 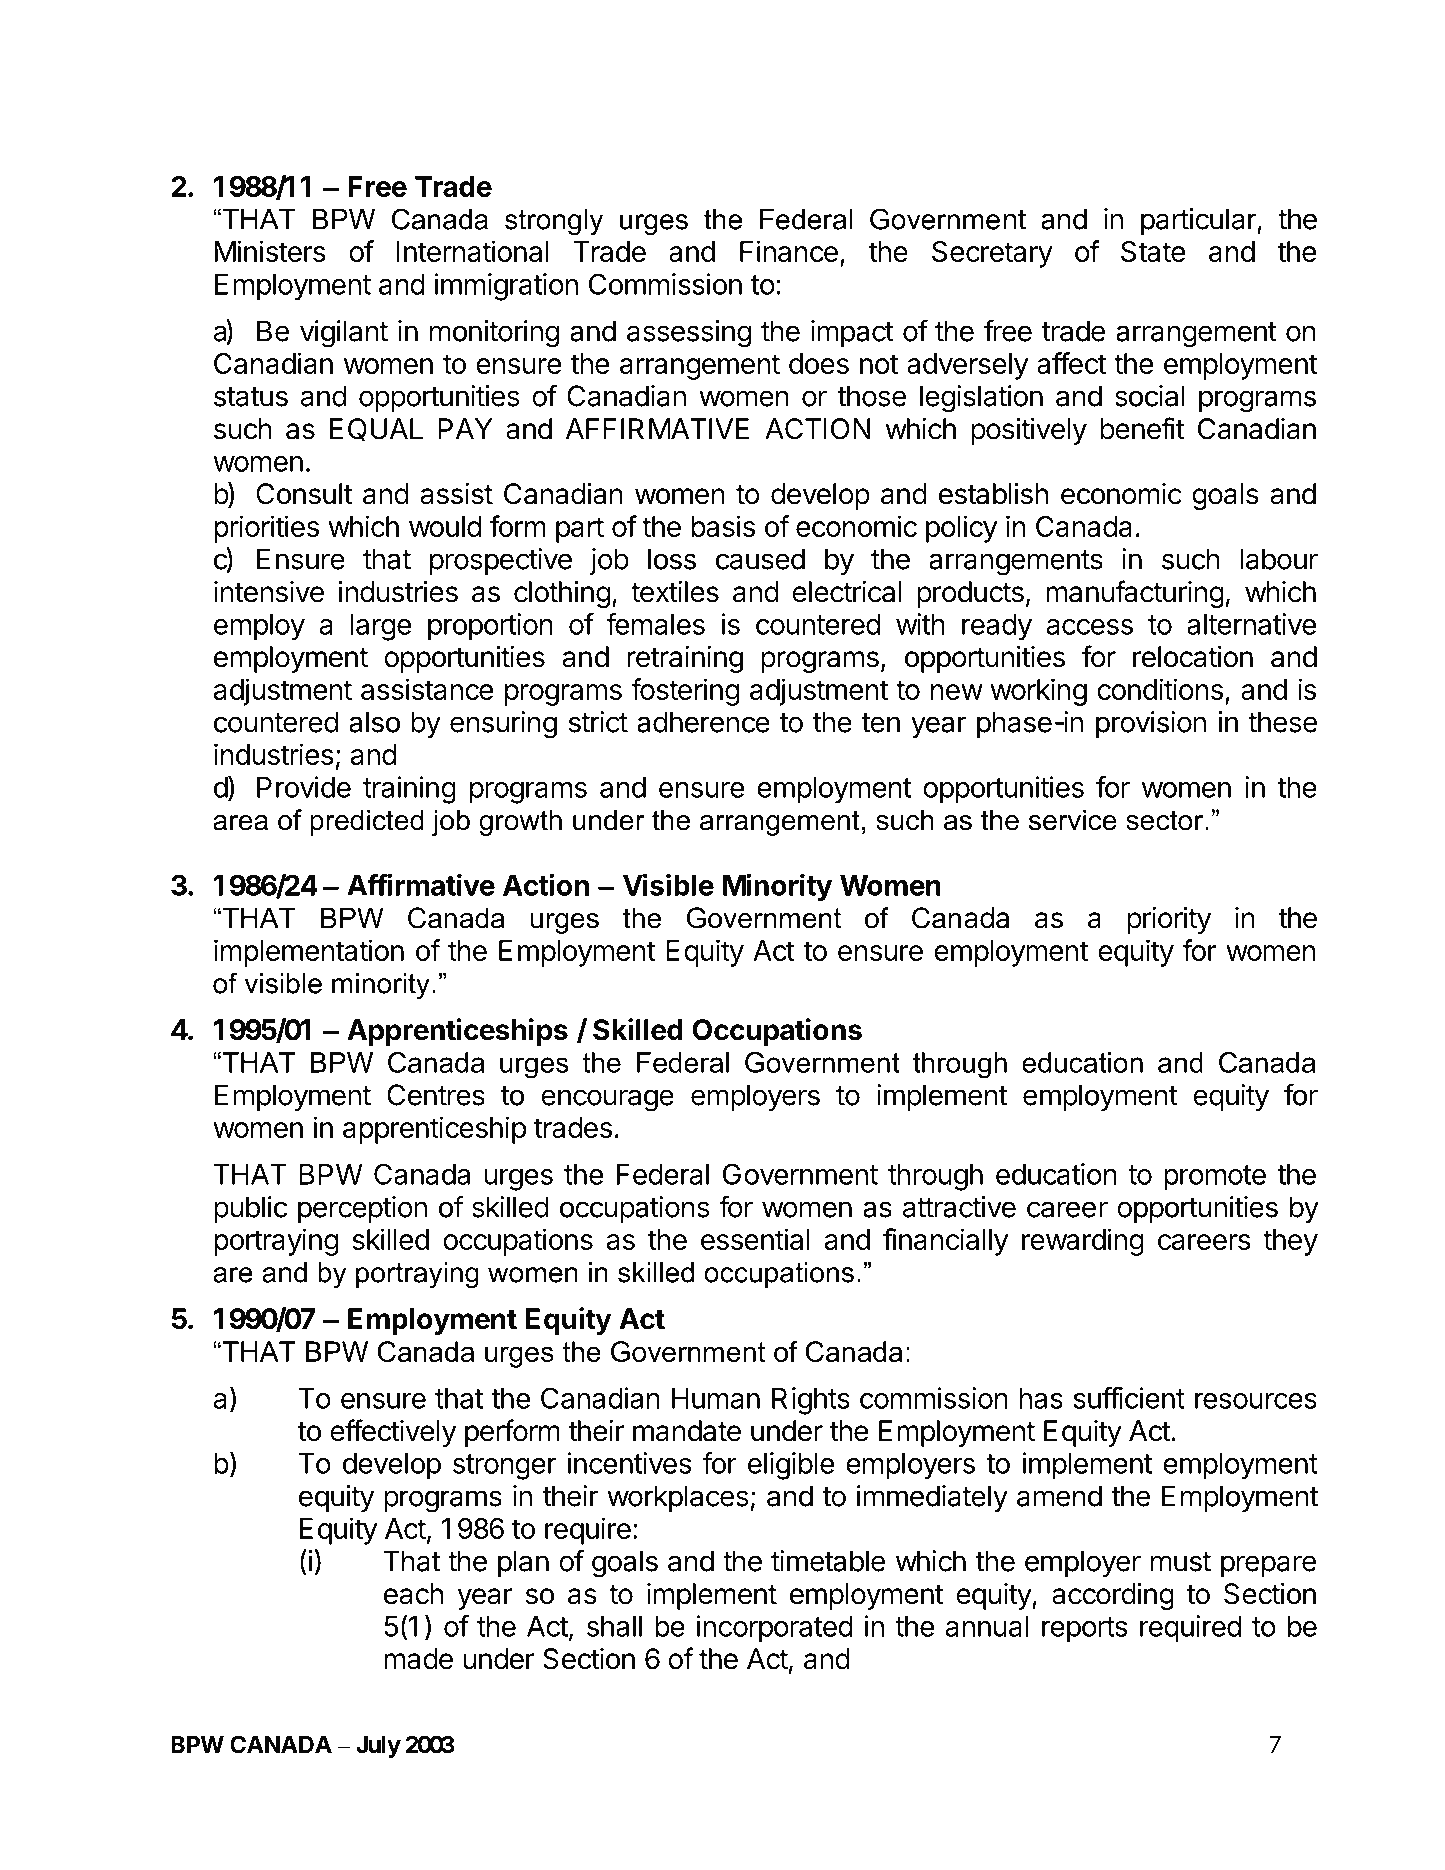 What do you see at coordinates (344, 334) in the document?
I see `vigilant` at bounding box center [344, 334].
